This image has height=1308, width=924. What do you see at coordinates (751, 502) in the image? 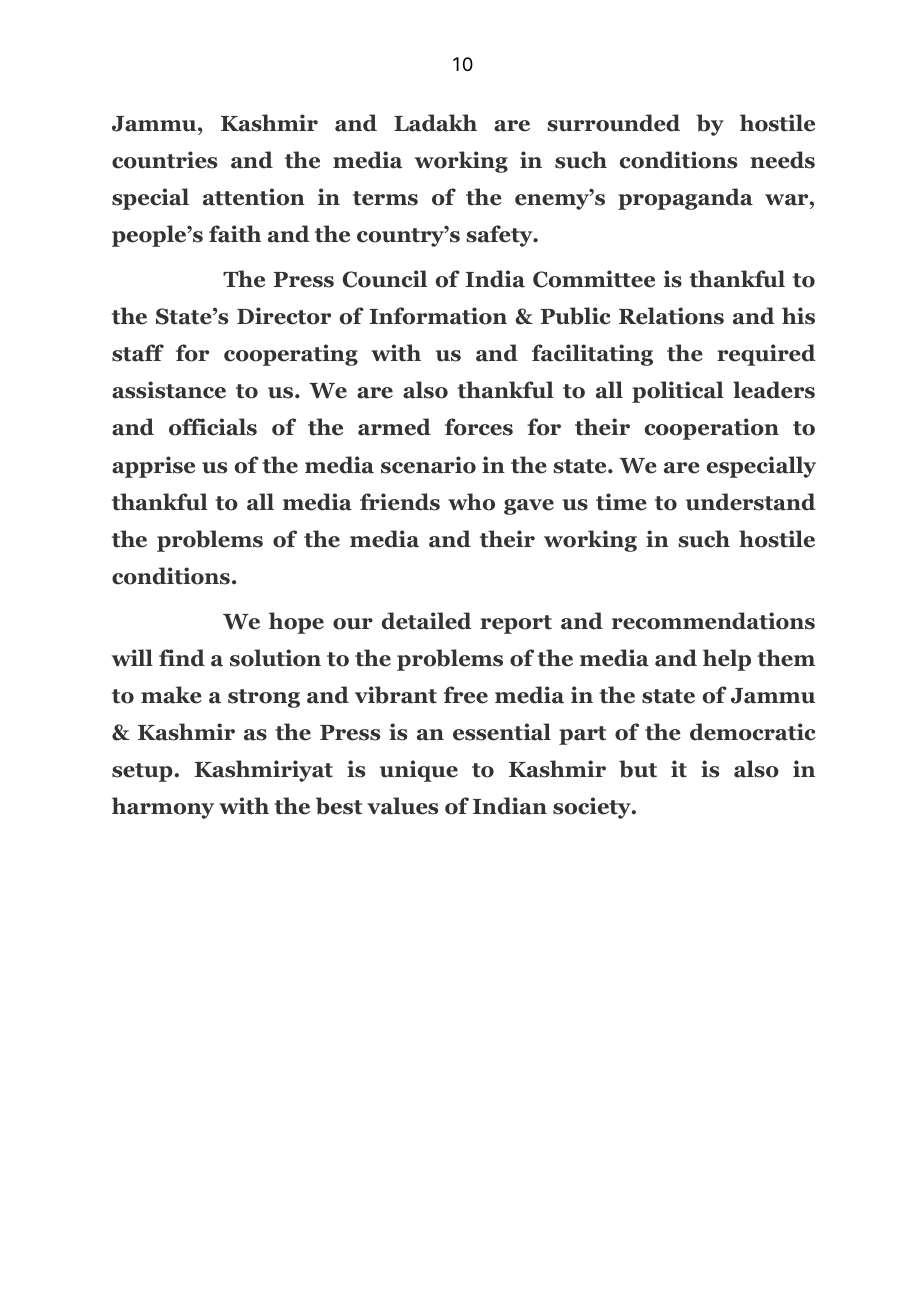
I see `understand` at bounding box center [751, 502].
